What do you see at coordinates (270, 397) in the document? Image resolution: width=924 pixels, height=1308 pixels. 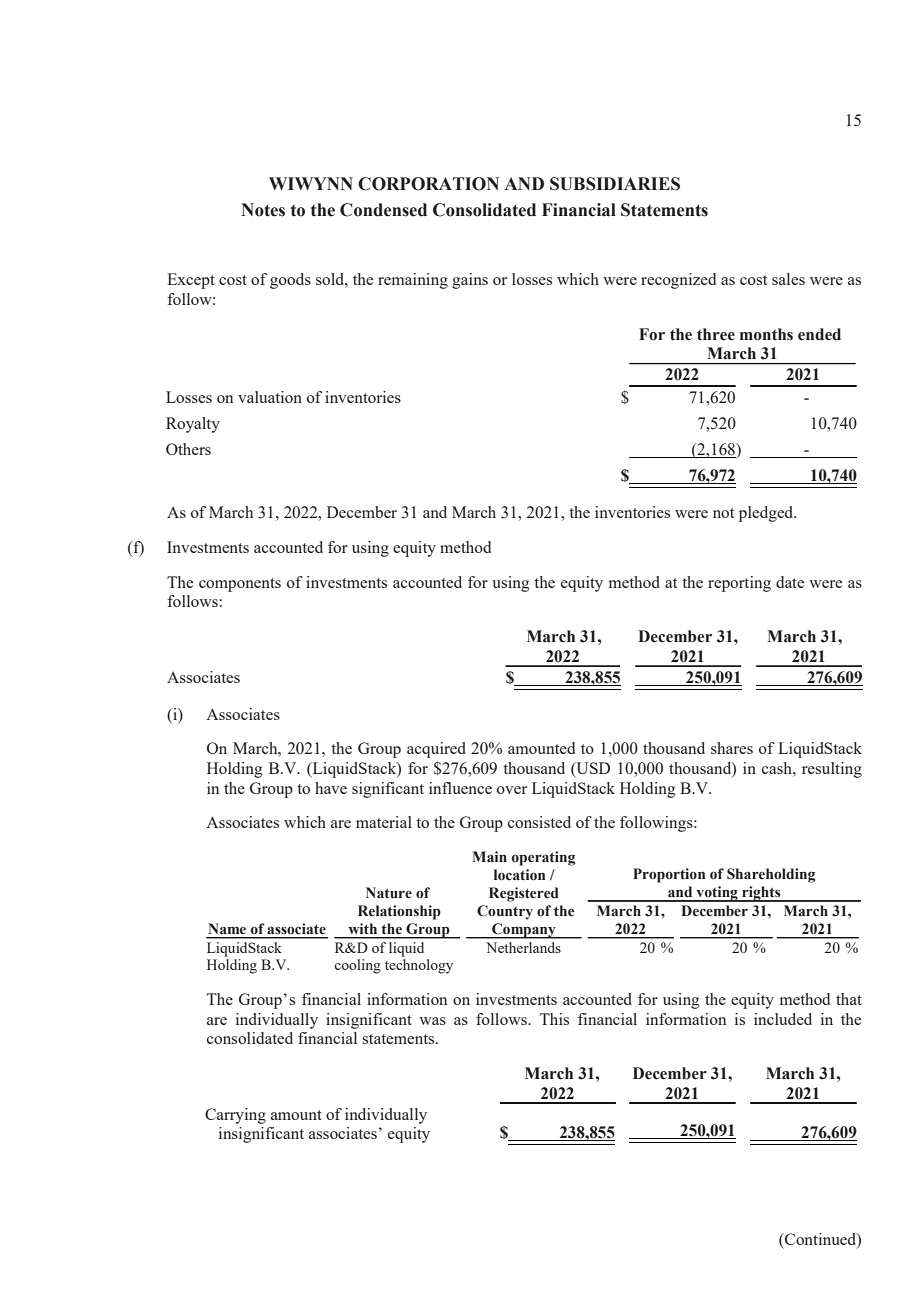 I see `valuation` at bounding box center [270, 397].
